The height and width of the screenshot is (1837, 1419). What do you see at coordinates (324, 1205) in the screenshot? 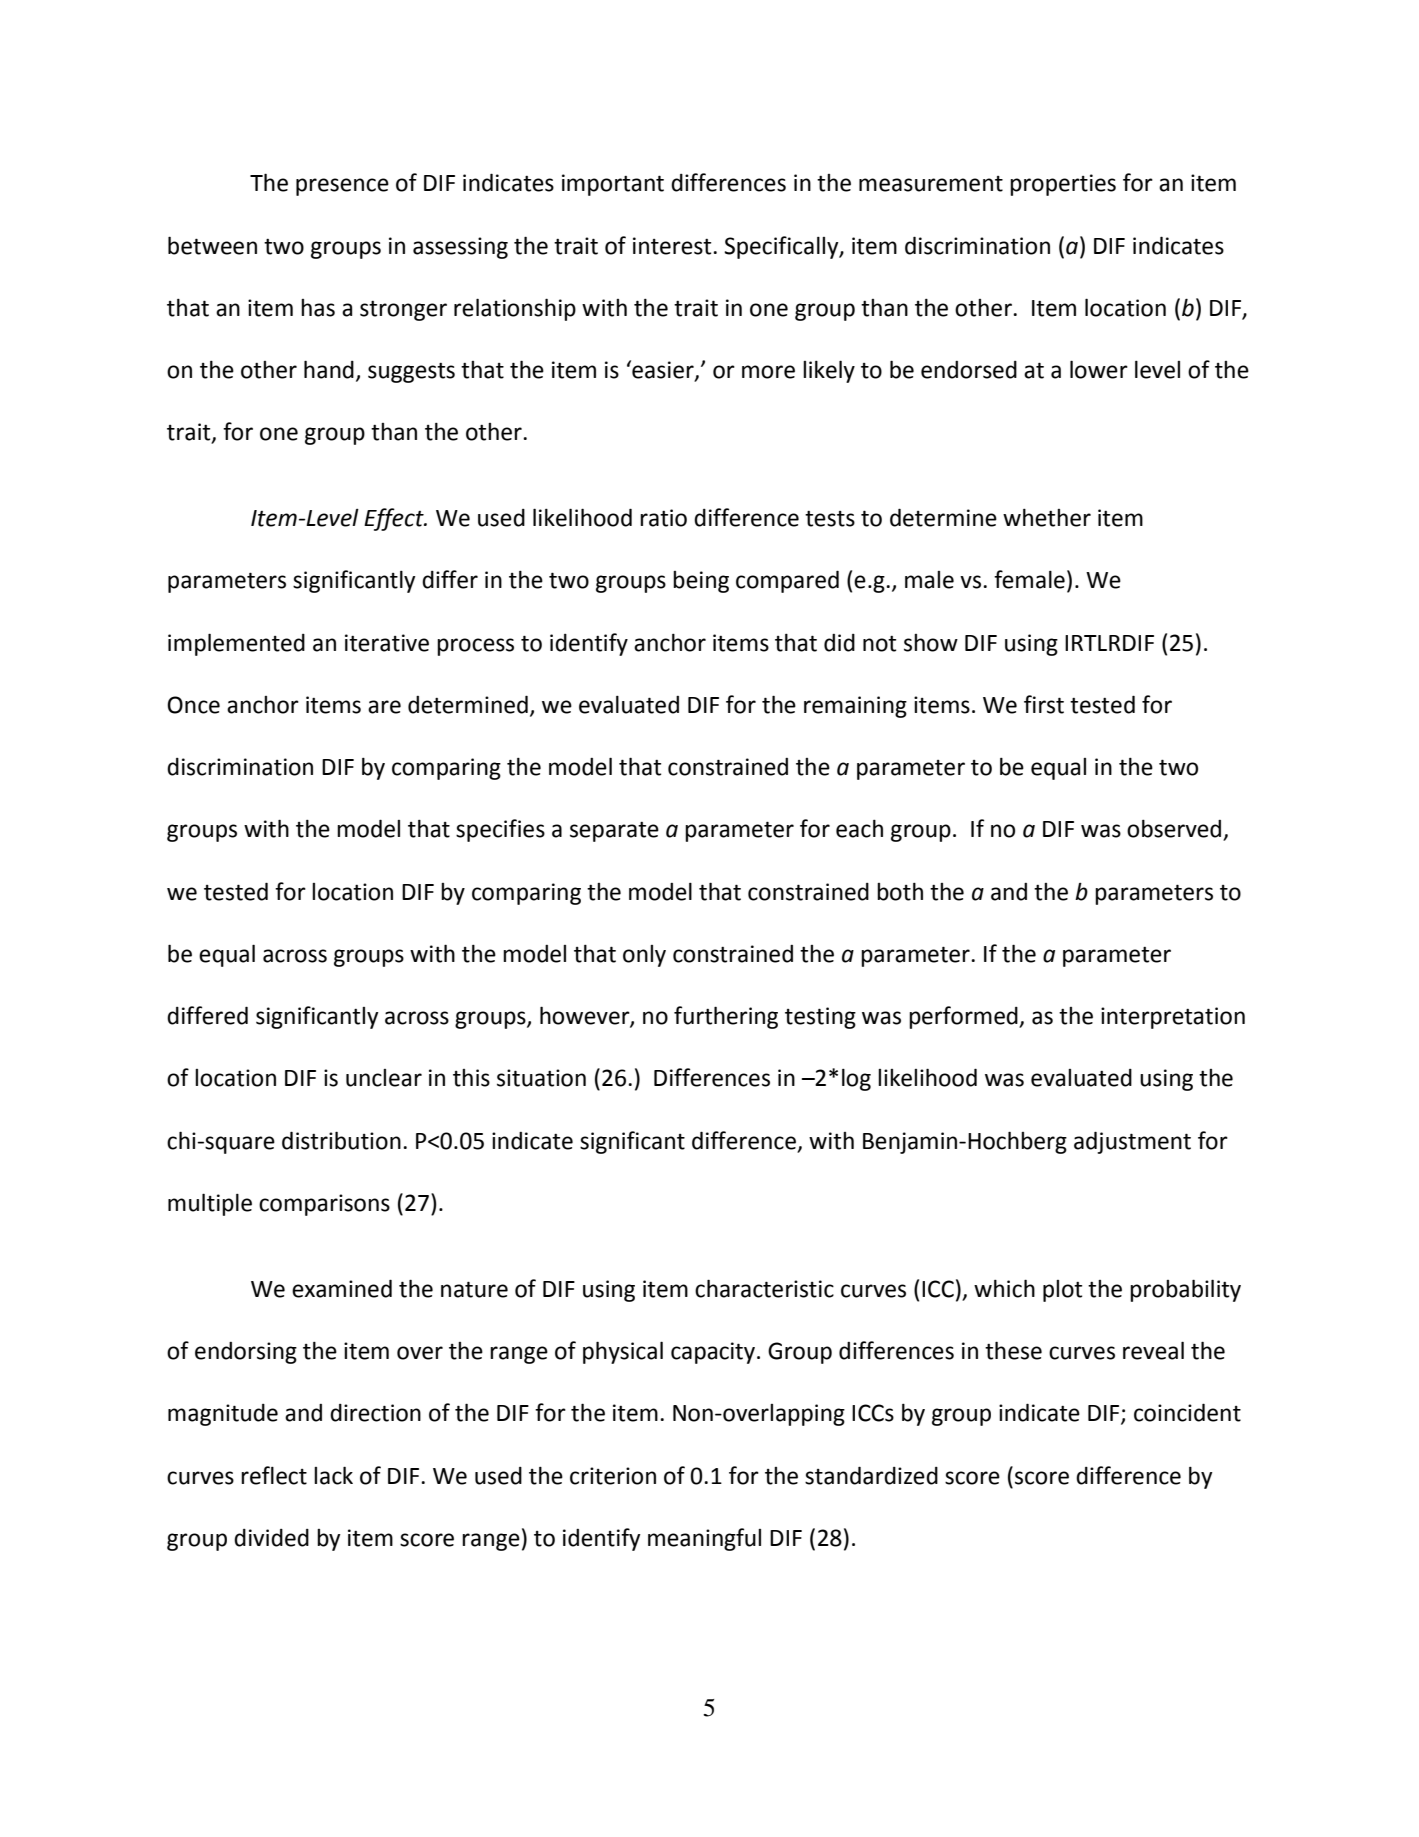
I see `comparisons` at bounding box center [324, 1205].
